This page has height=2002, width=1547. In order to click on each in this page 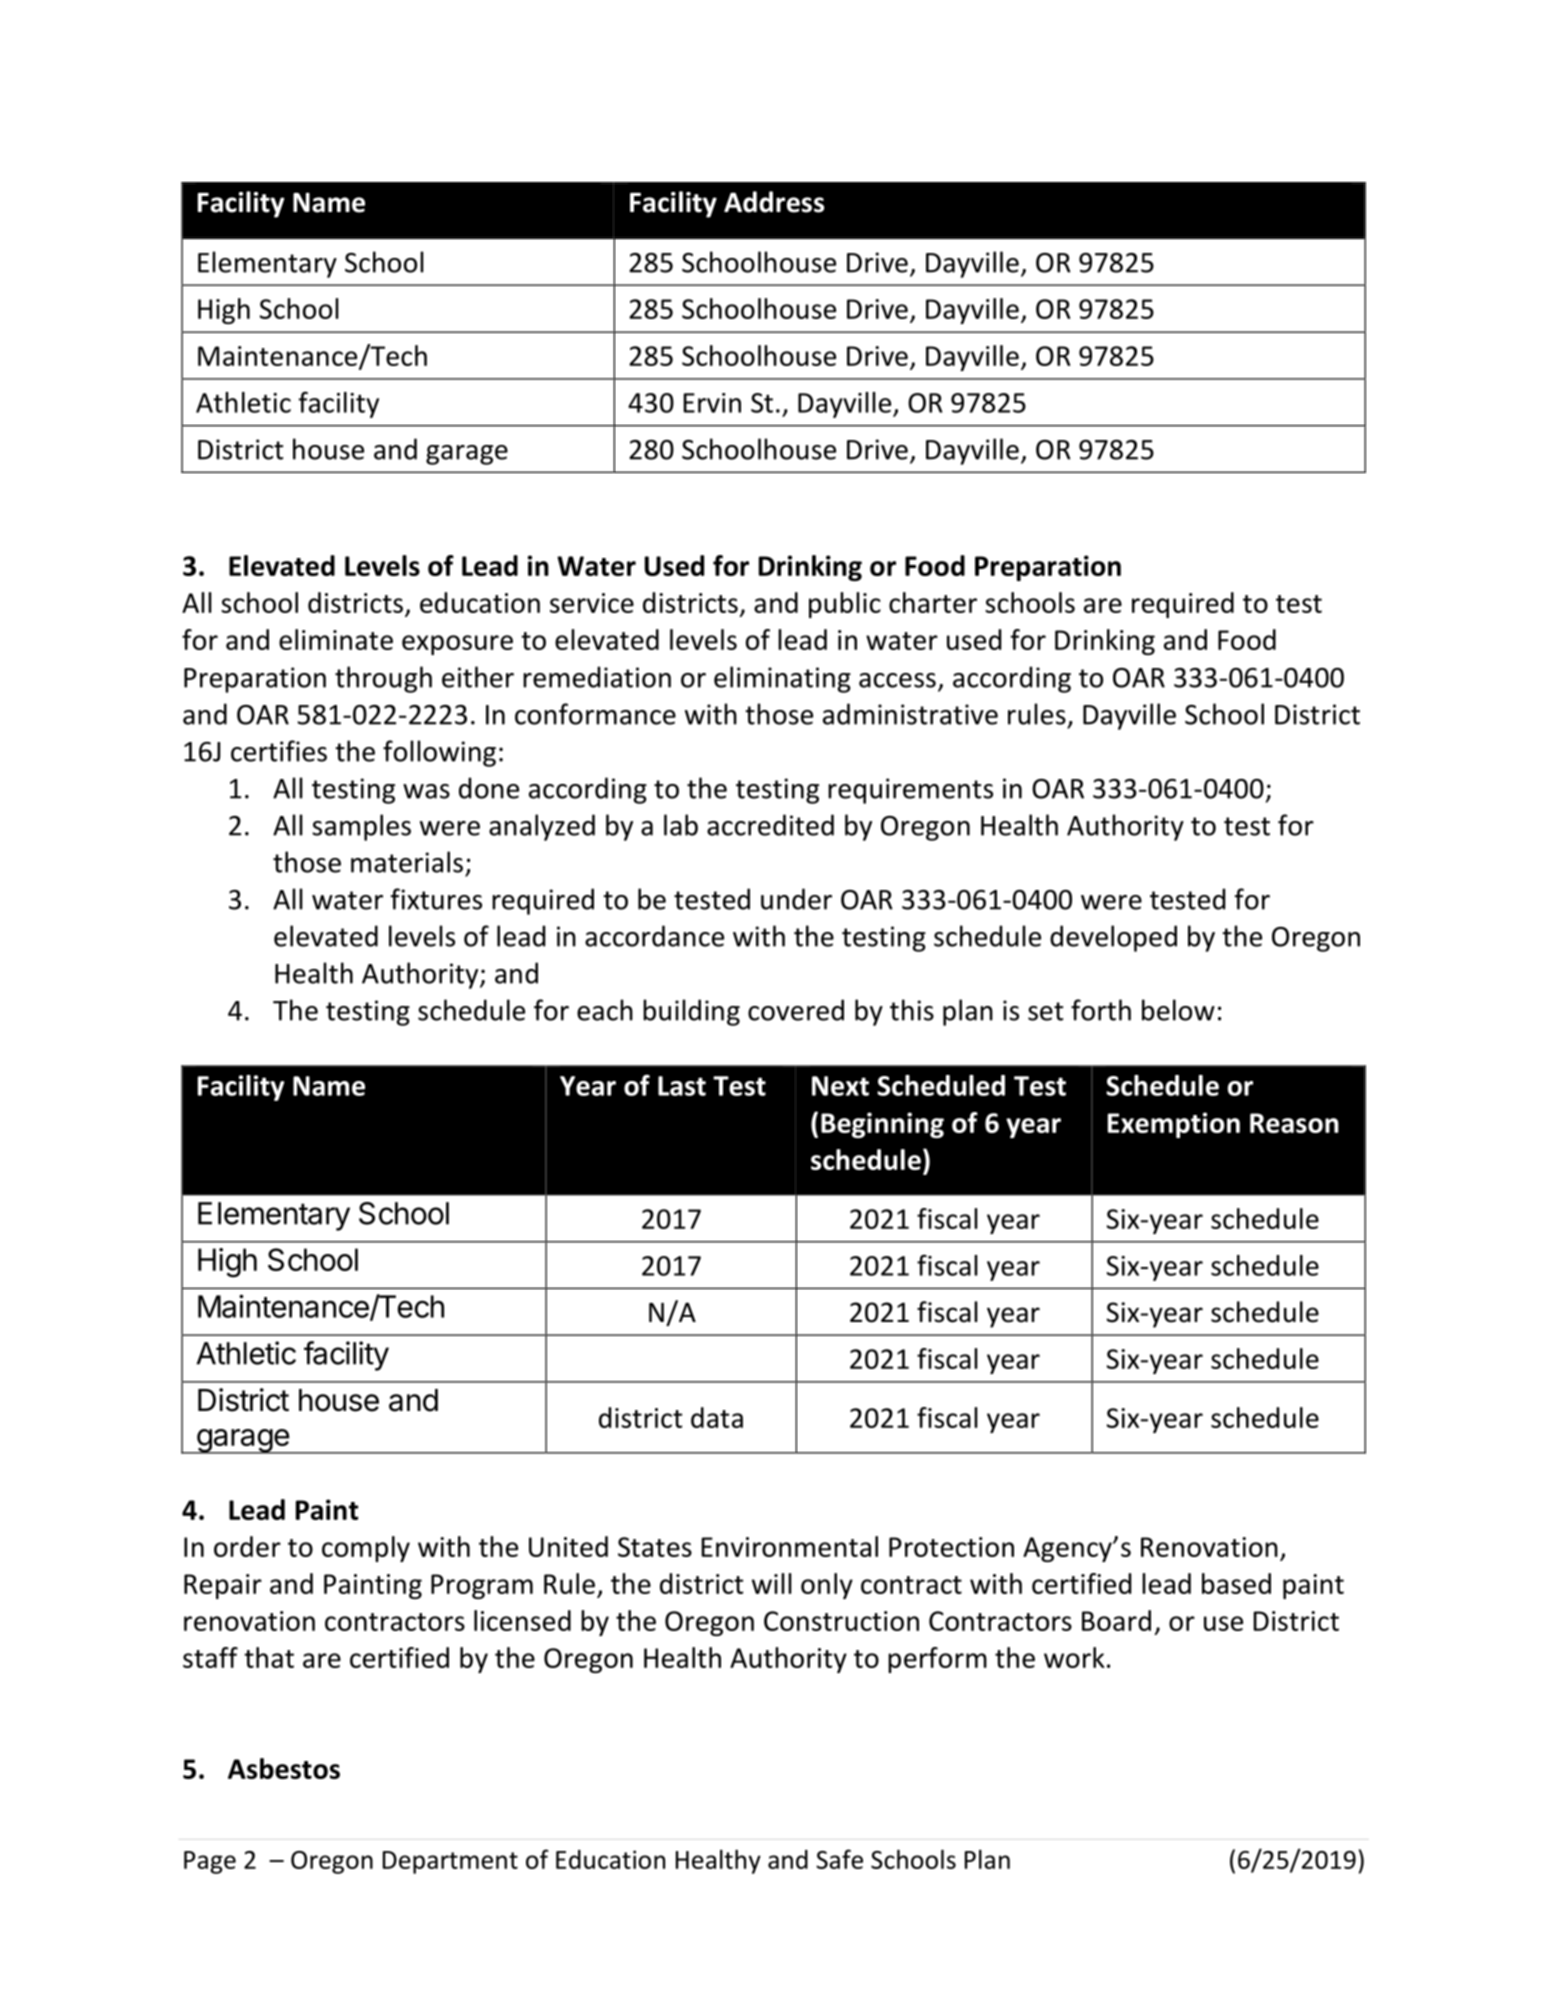, I will do `click(605, 1010)`.
